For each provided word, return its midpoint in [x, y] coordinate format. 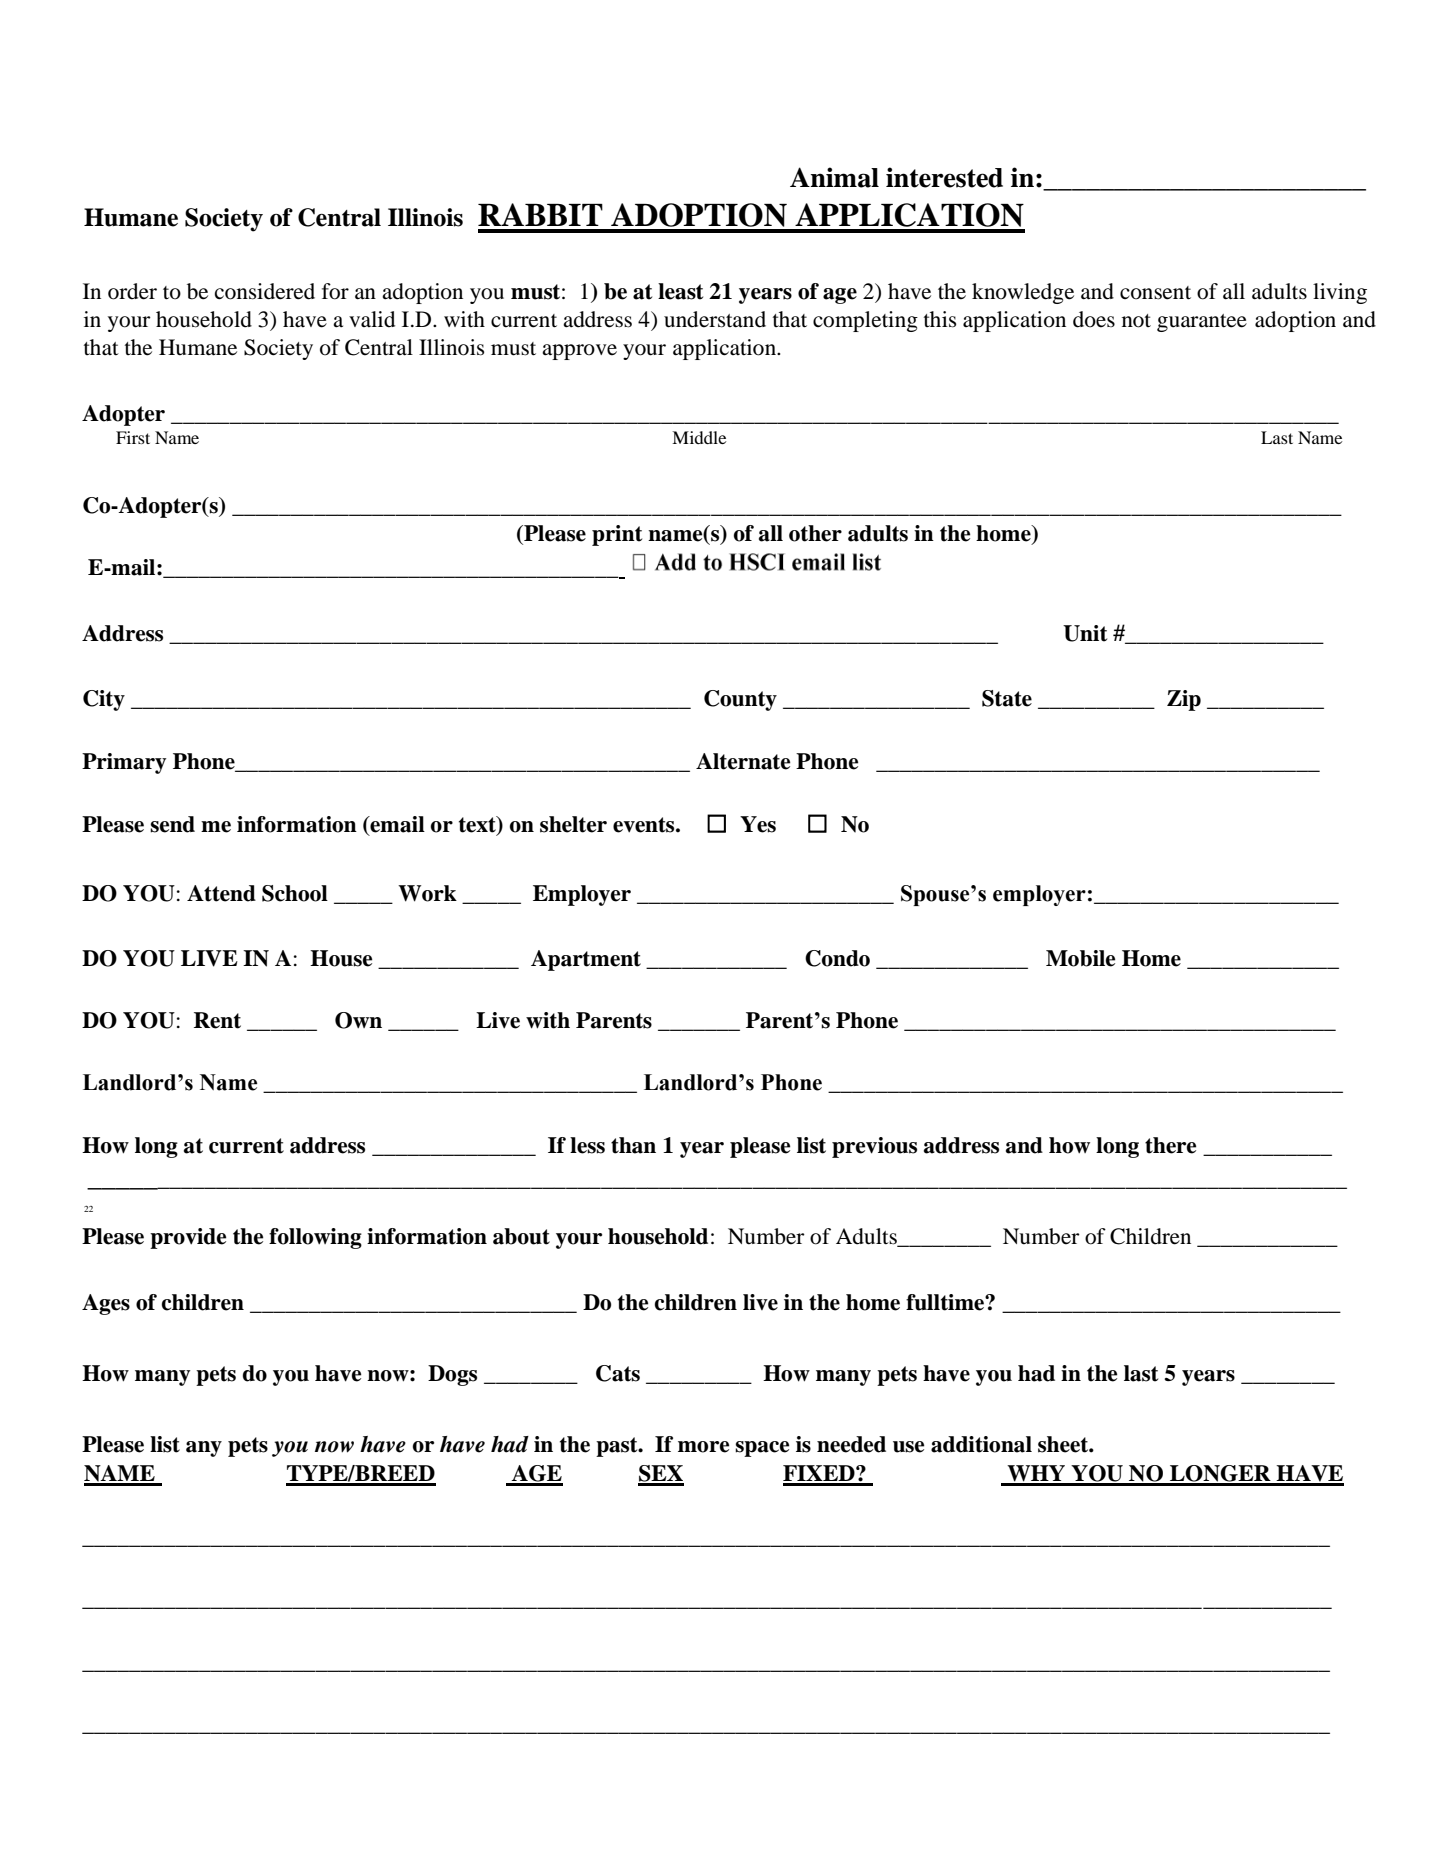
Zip [1184, 700]
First [133, 437]
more [703, 1447]
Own [358, 1020]
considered [265, 291]
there [1170, 1145]
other [815, 533]
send [172, 824]
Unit [1085, 633]
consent [1155, 293]
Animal [834, 177]
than [633, 1145]
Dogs [452, 1375]
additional [981, 1444]
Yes [758, 824]
